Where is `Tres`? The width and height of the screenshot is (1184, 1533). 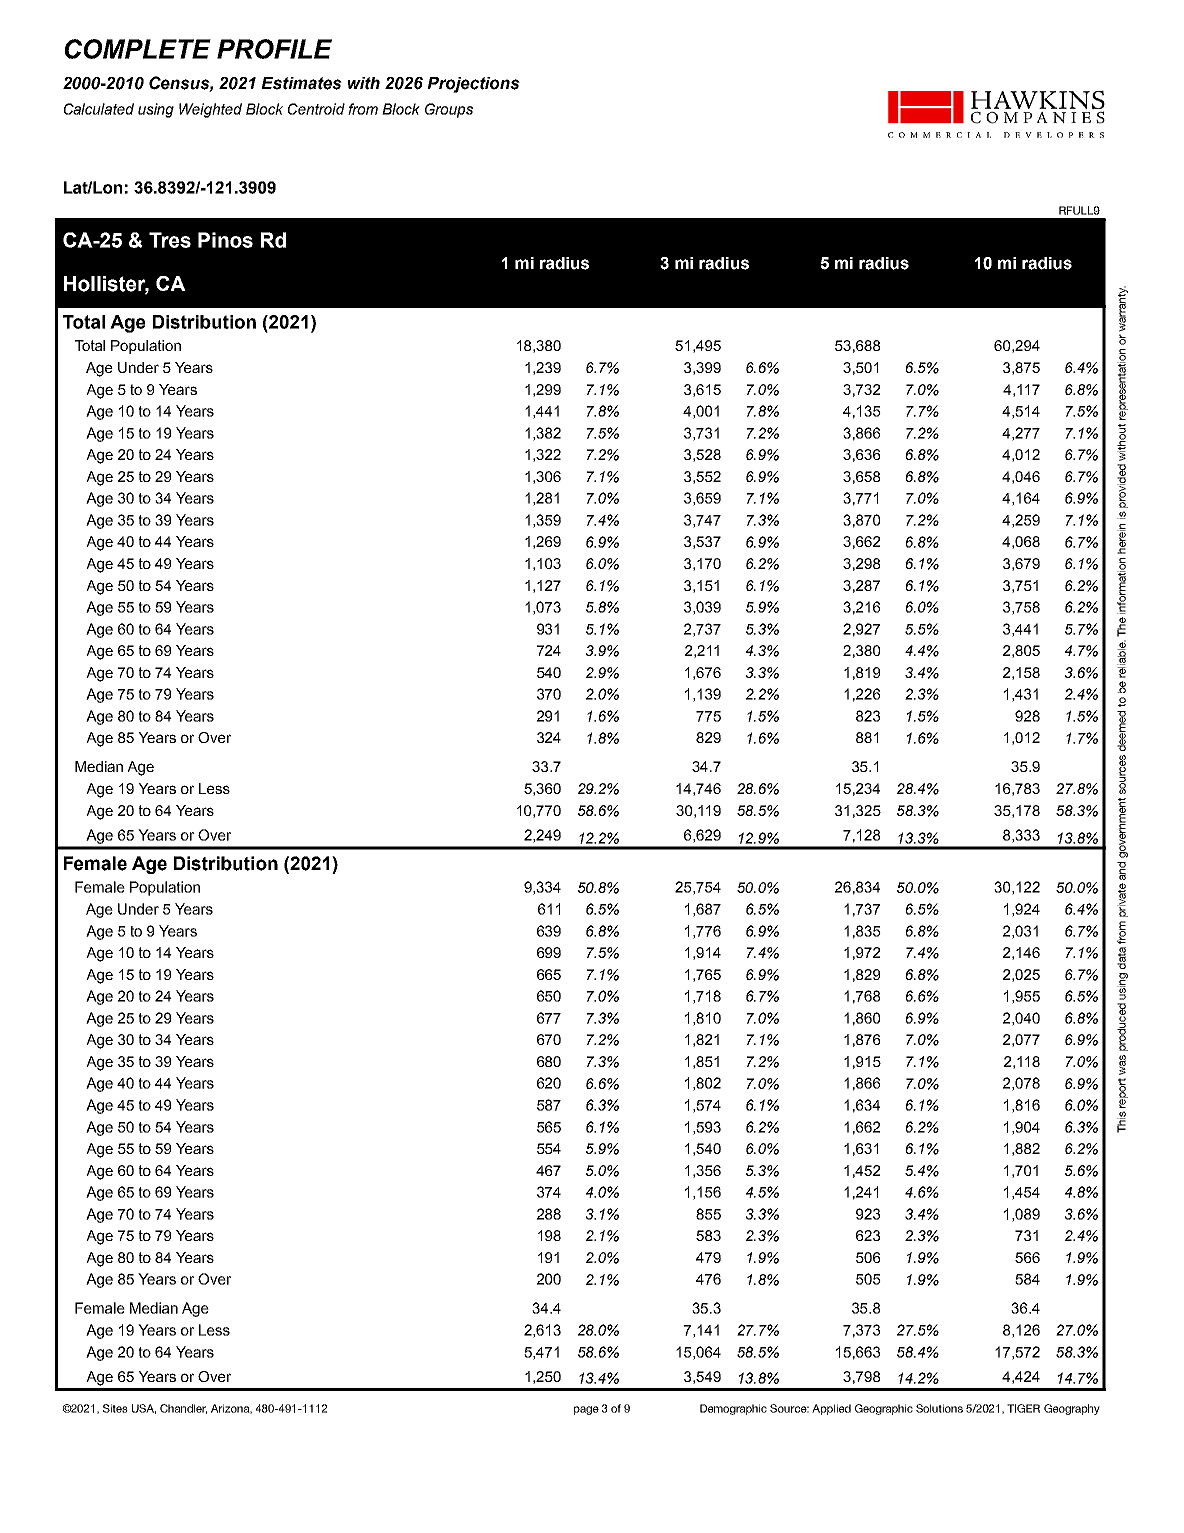
Tres is located at coordinates (170, 240).
